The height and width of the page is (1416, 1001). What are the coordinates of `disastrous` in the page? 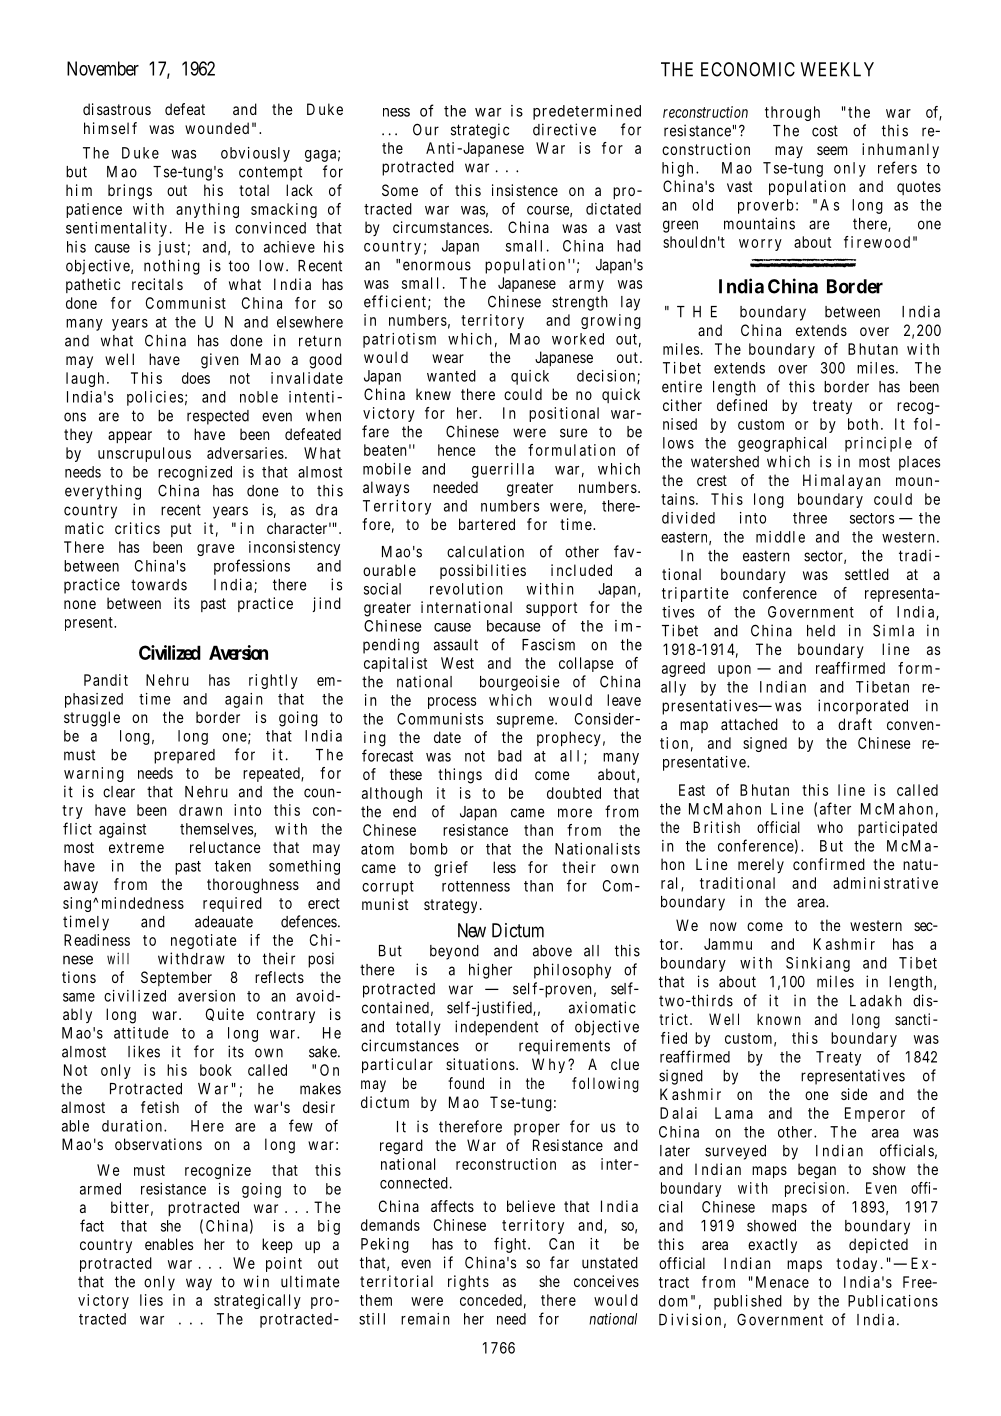 It's located at (117, 109).
